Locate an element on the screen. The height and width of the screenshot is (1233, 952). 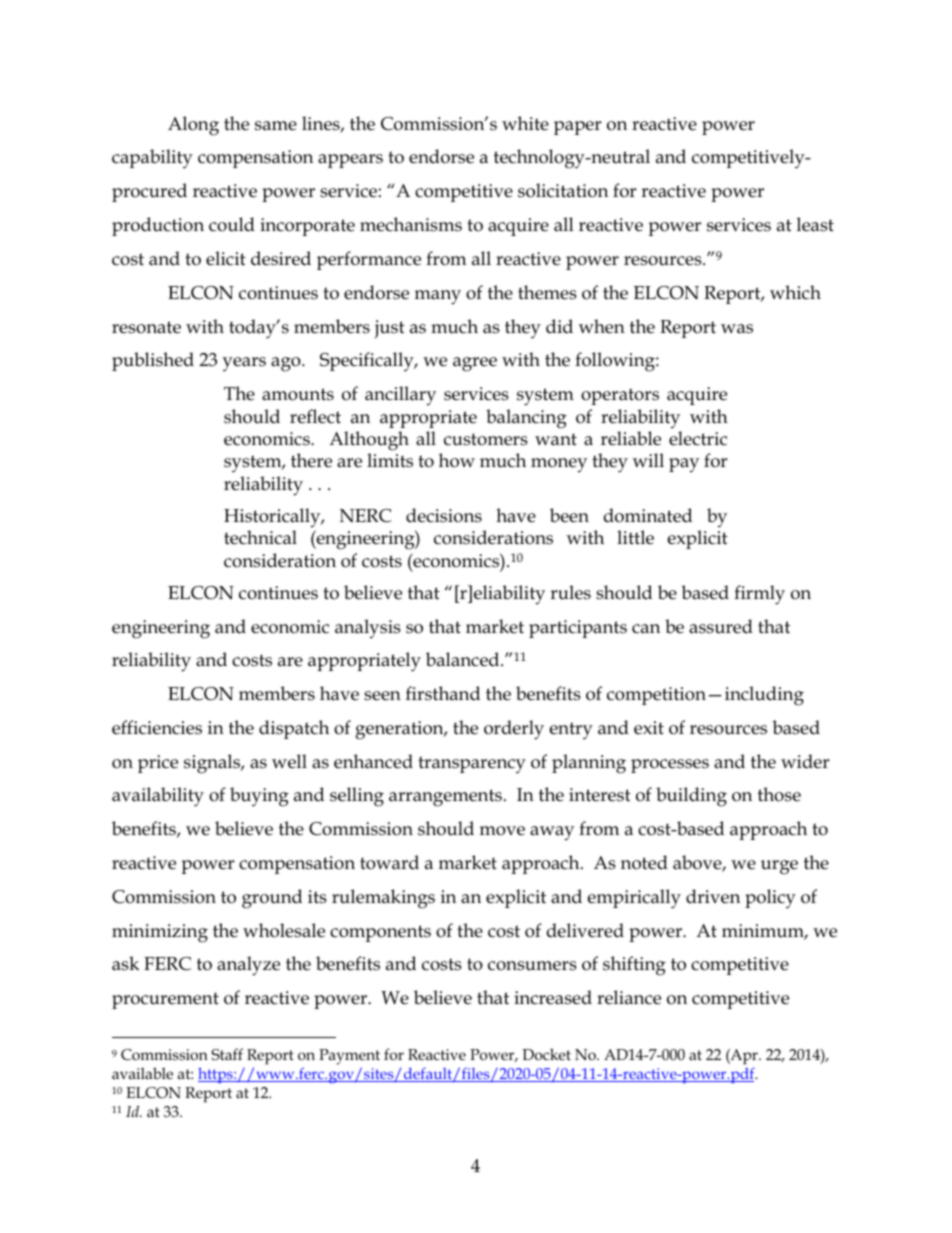
years is located at coordinates (244, 364).
